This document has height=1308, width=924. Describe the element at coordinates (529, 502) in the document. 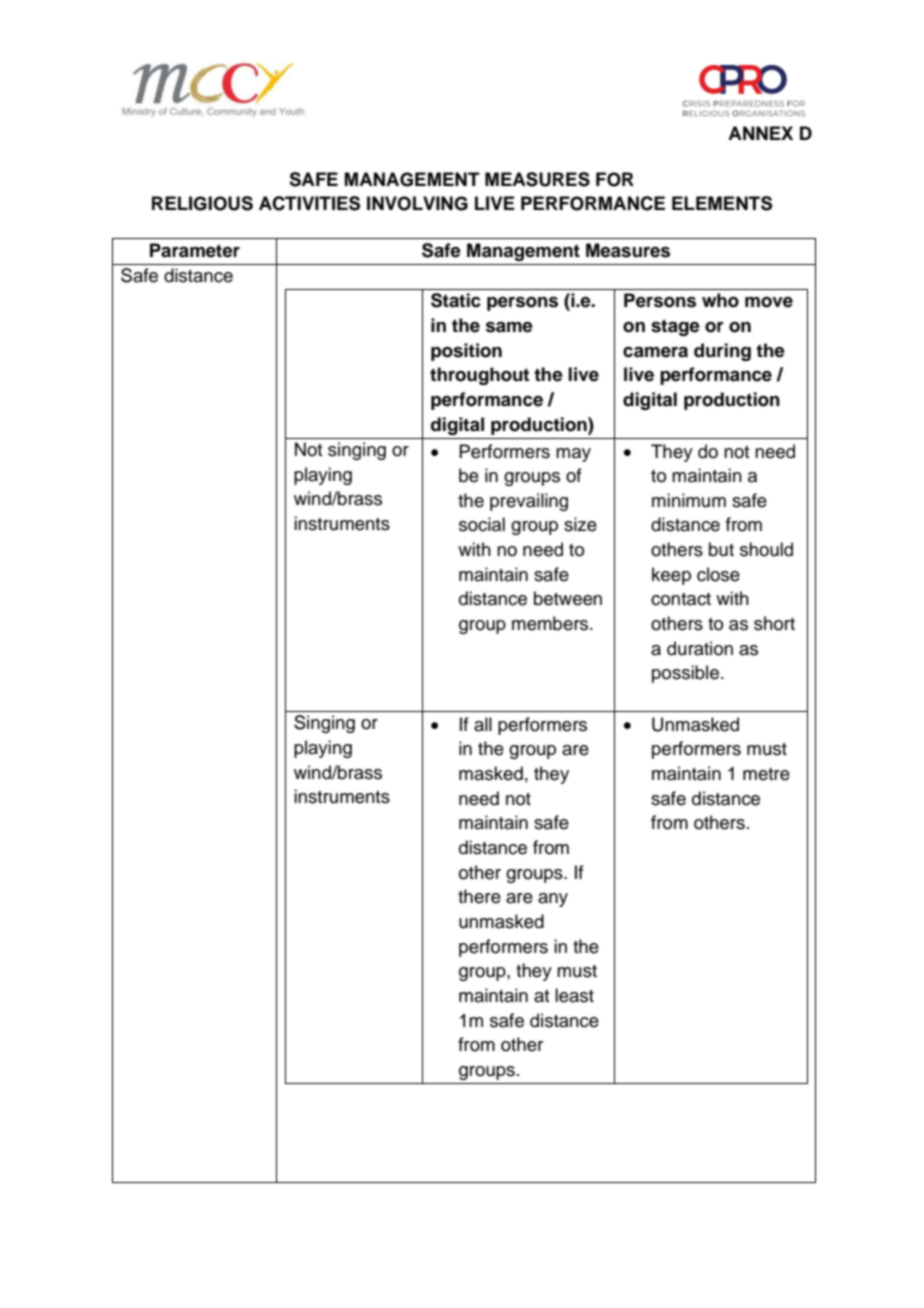

I see `prevailing` at that location.
